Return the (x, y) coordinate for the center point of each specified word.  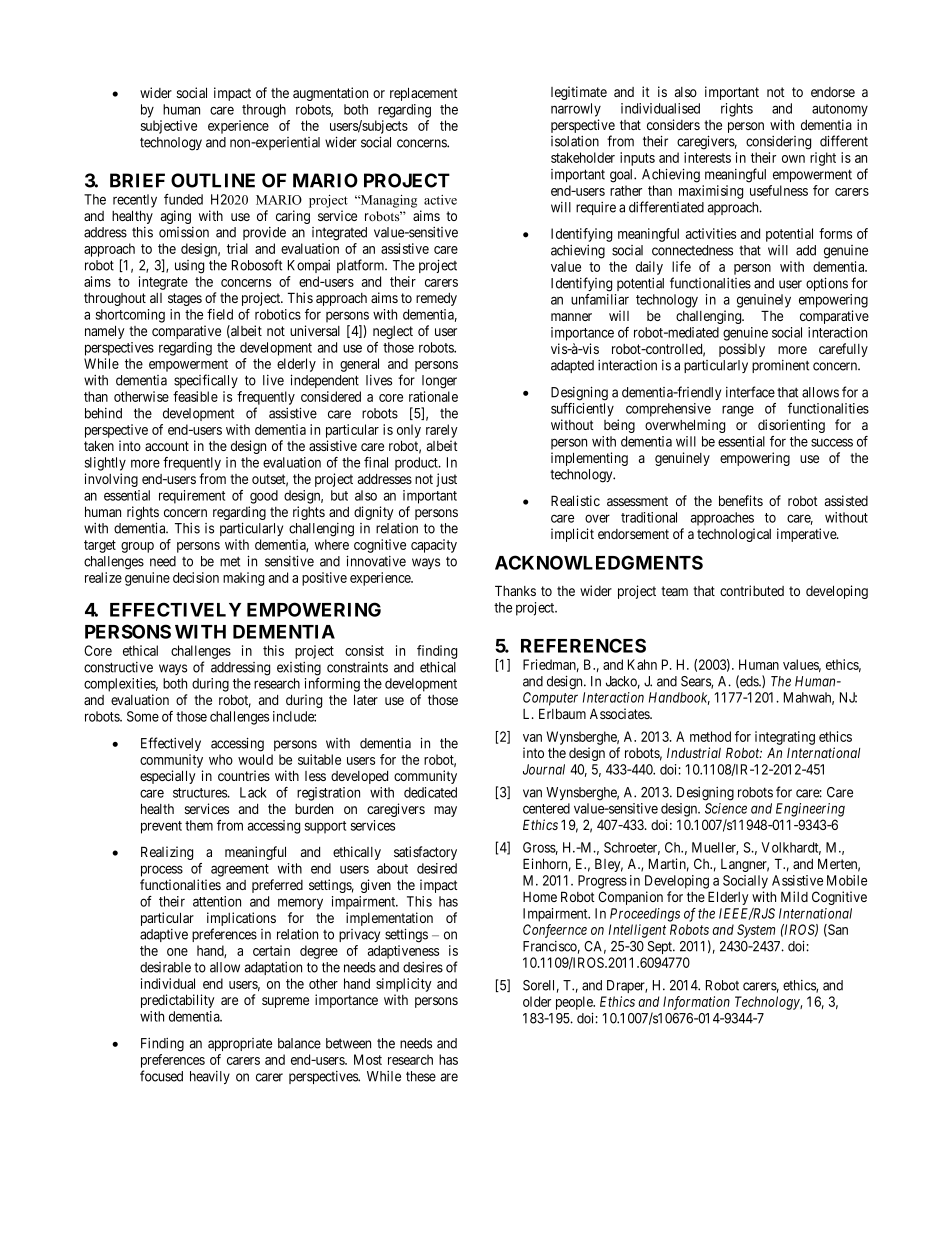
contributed (752, 590)
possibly (742, 350)
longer (439, 382)
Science (726, 808)
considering (778, 143)
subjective (169, 127)
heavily (210, 1077)
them (199, 825)
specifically (206, 381)
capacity (434, 546)
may (445, 811)
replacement (424, 94)
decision (196, 577)
